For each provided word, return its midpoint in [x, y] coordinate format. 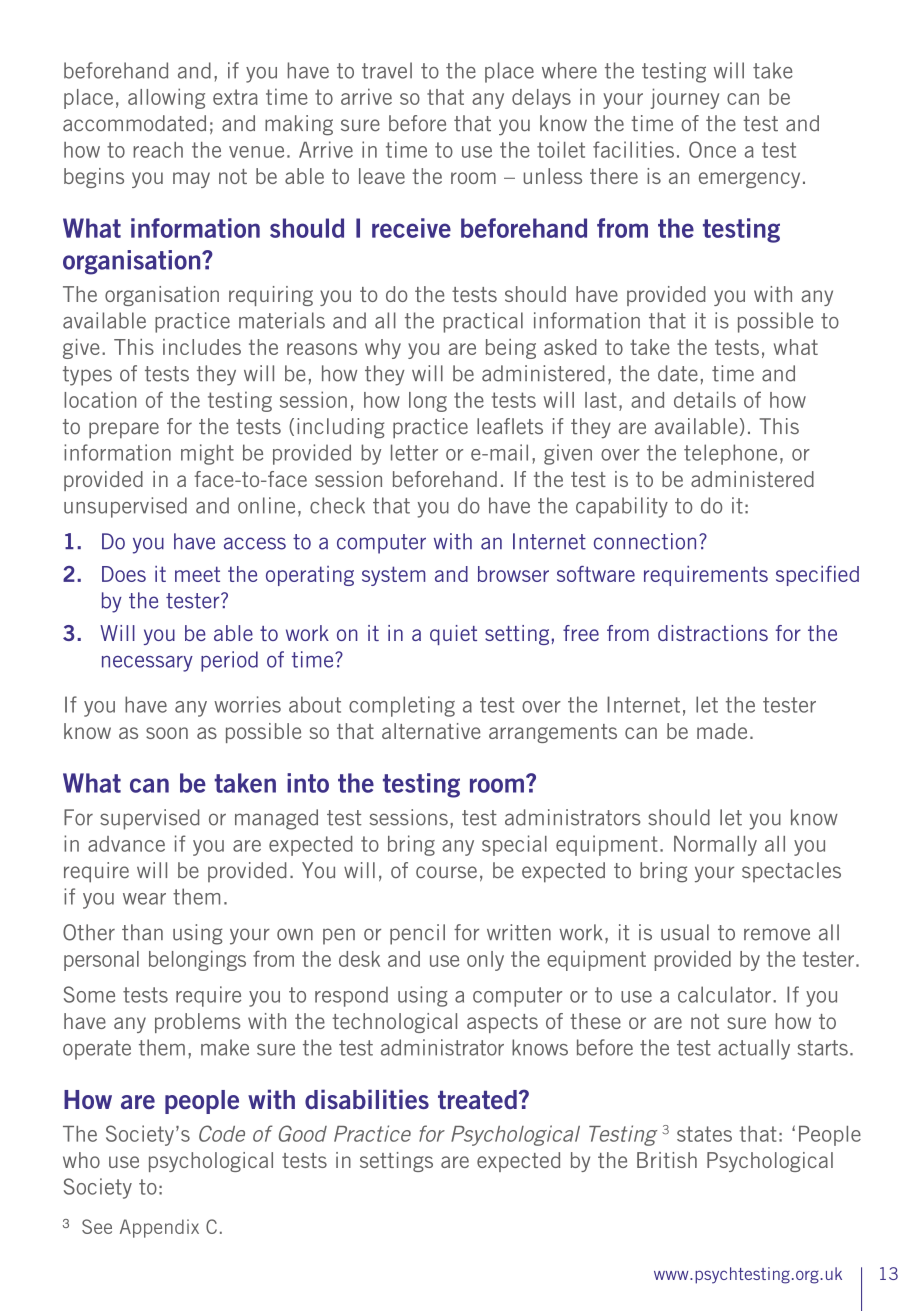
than [142, 932]
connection [645, 541]
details [705, 399]
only [485, 961]
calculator [724, 994]
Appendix [159, 1228]
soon [167, 733]
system [393, 576]
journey [685, 98]
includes [202, 347]
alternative [431, 731]
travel [387, 70]
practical [483, 322]
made [722, 731]
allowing [166, 98]
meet [197, 574]
